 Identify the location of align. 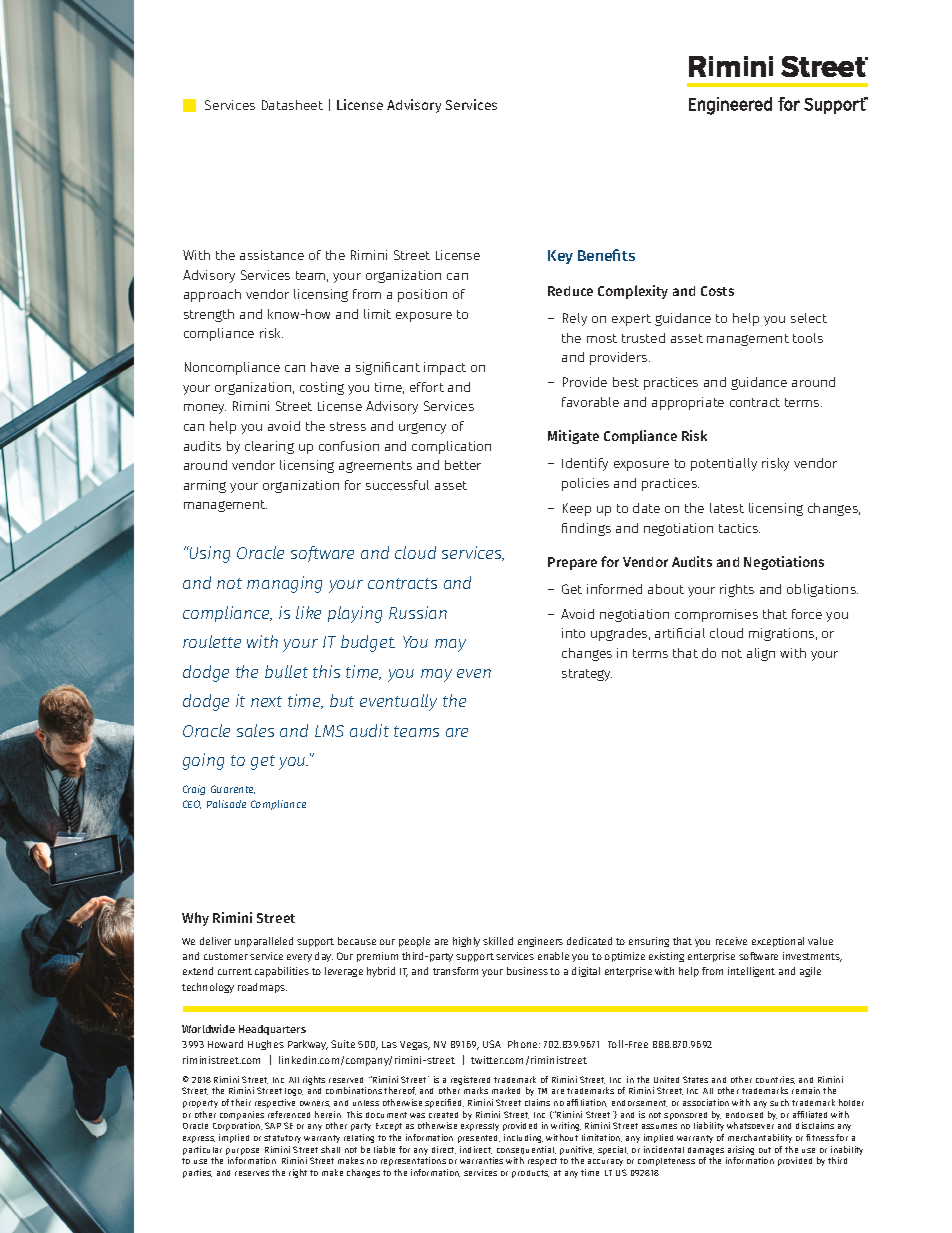
(761, 654).
